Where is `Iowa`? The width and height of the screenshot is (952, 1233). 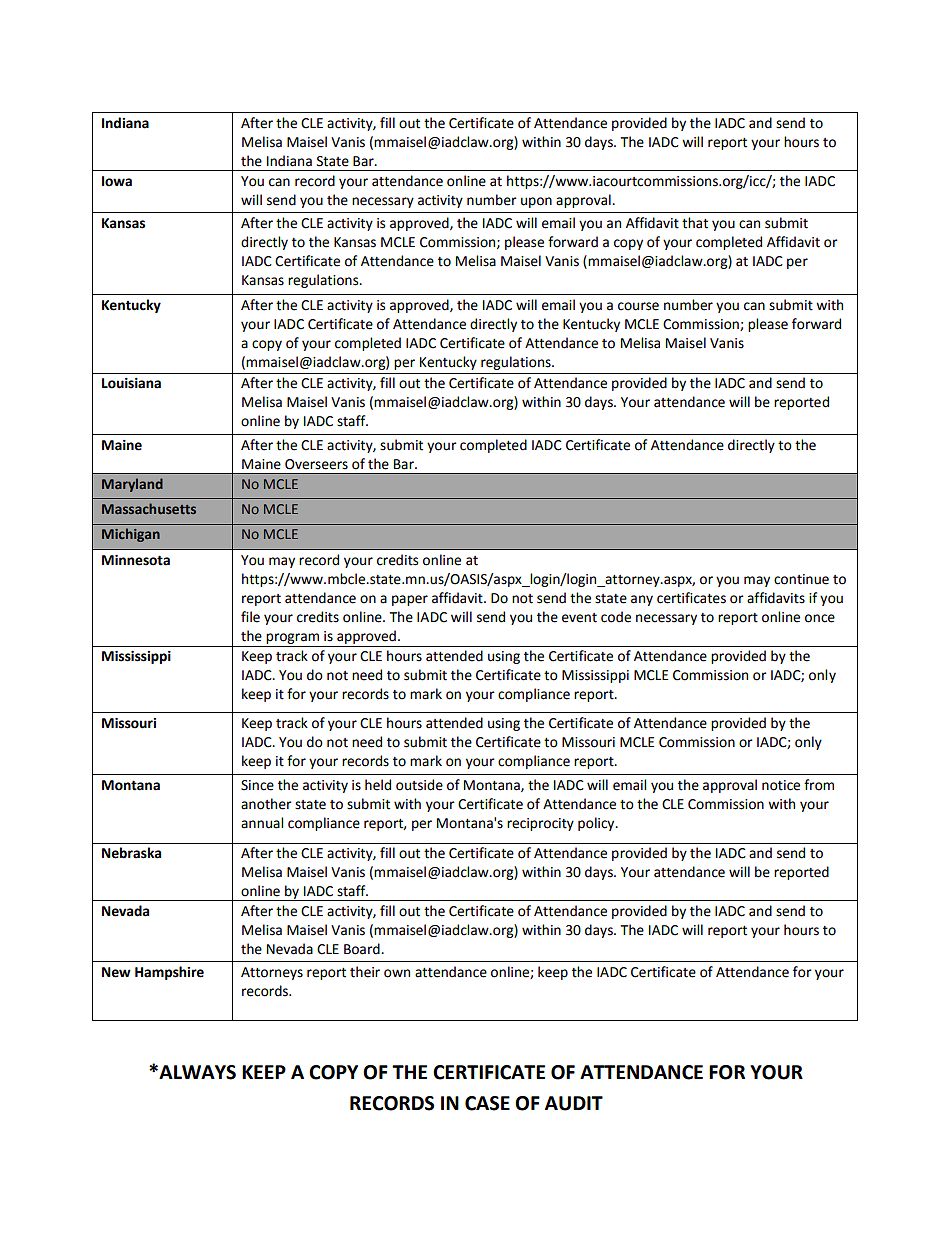 Iowa is located at coordinates (117, 181).
